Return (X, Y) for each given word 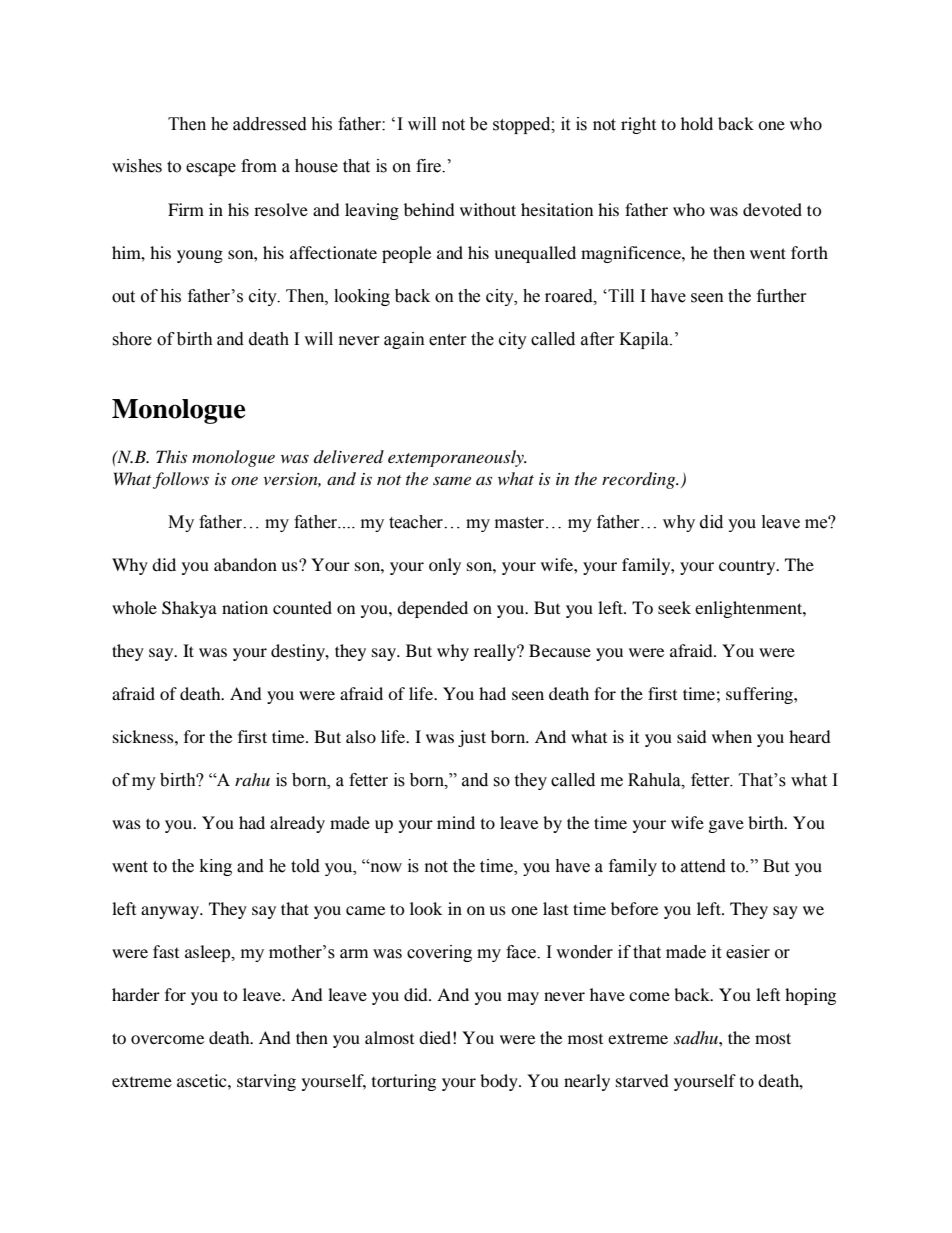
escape (211, 169)
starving (266, 1082)
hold (697, 123)
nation (245, 607)
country (748, 567)
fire (430, 166)
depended (432, 609)
